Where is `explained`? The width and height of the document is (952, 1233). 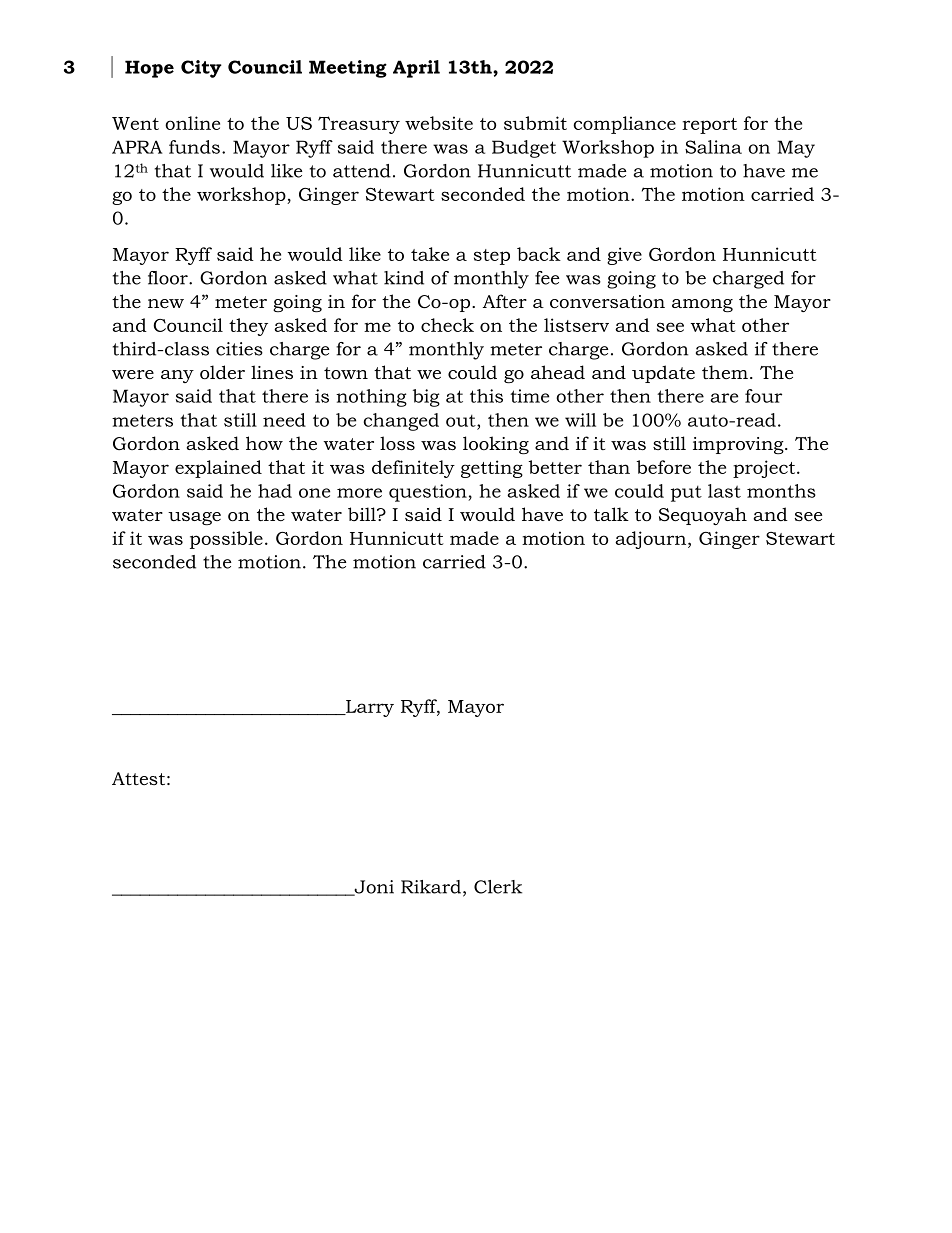 explained is located at coordinates (218, 469).
